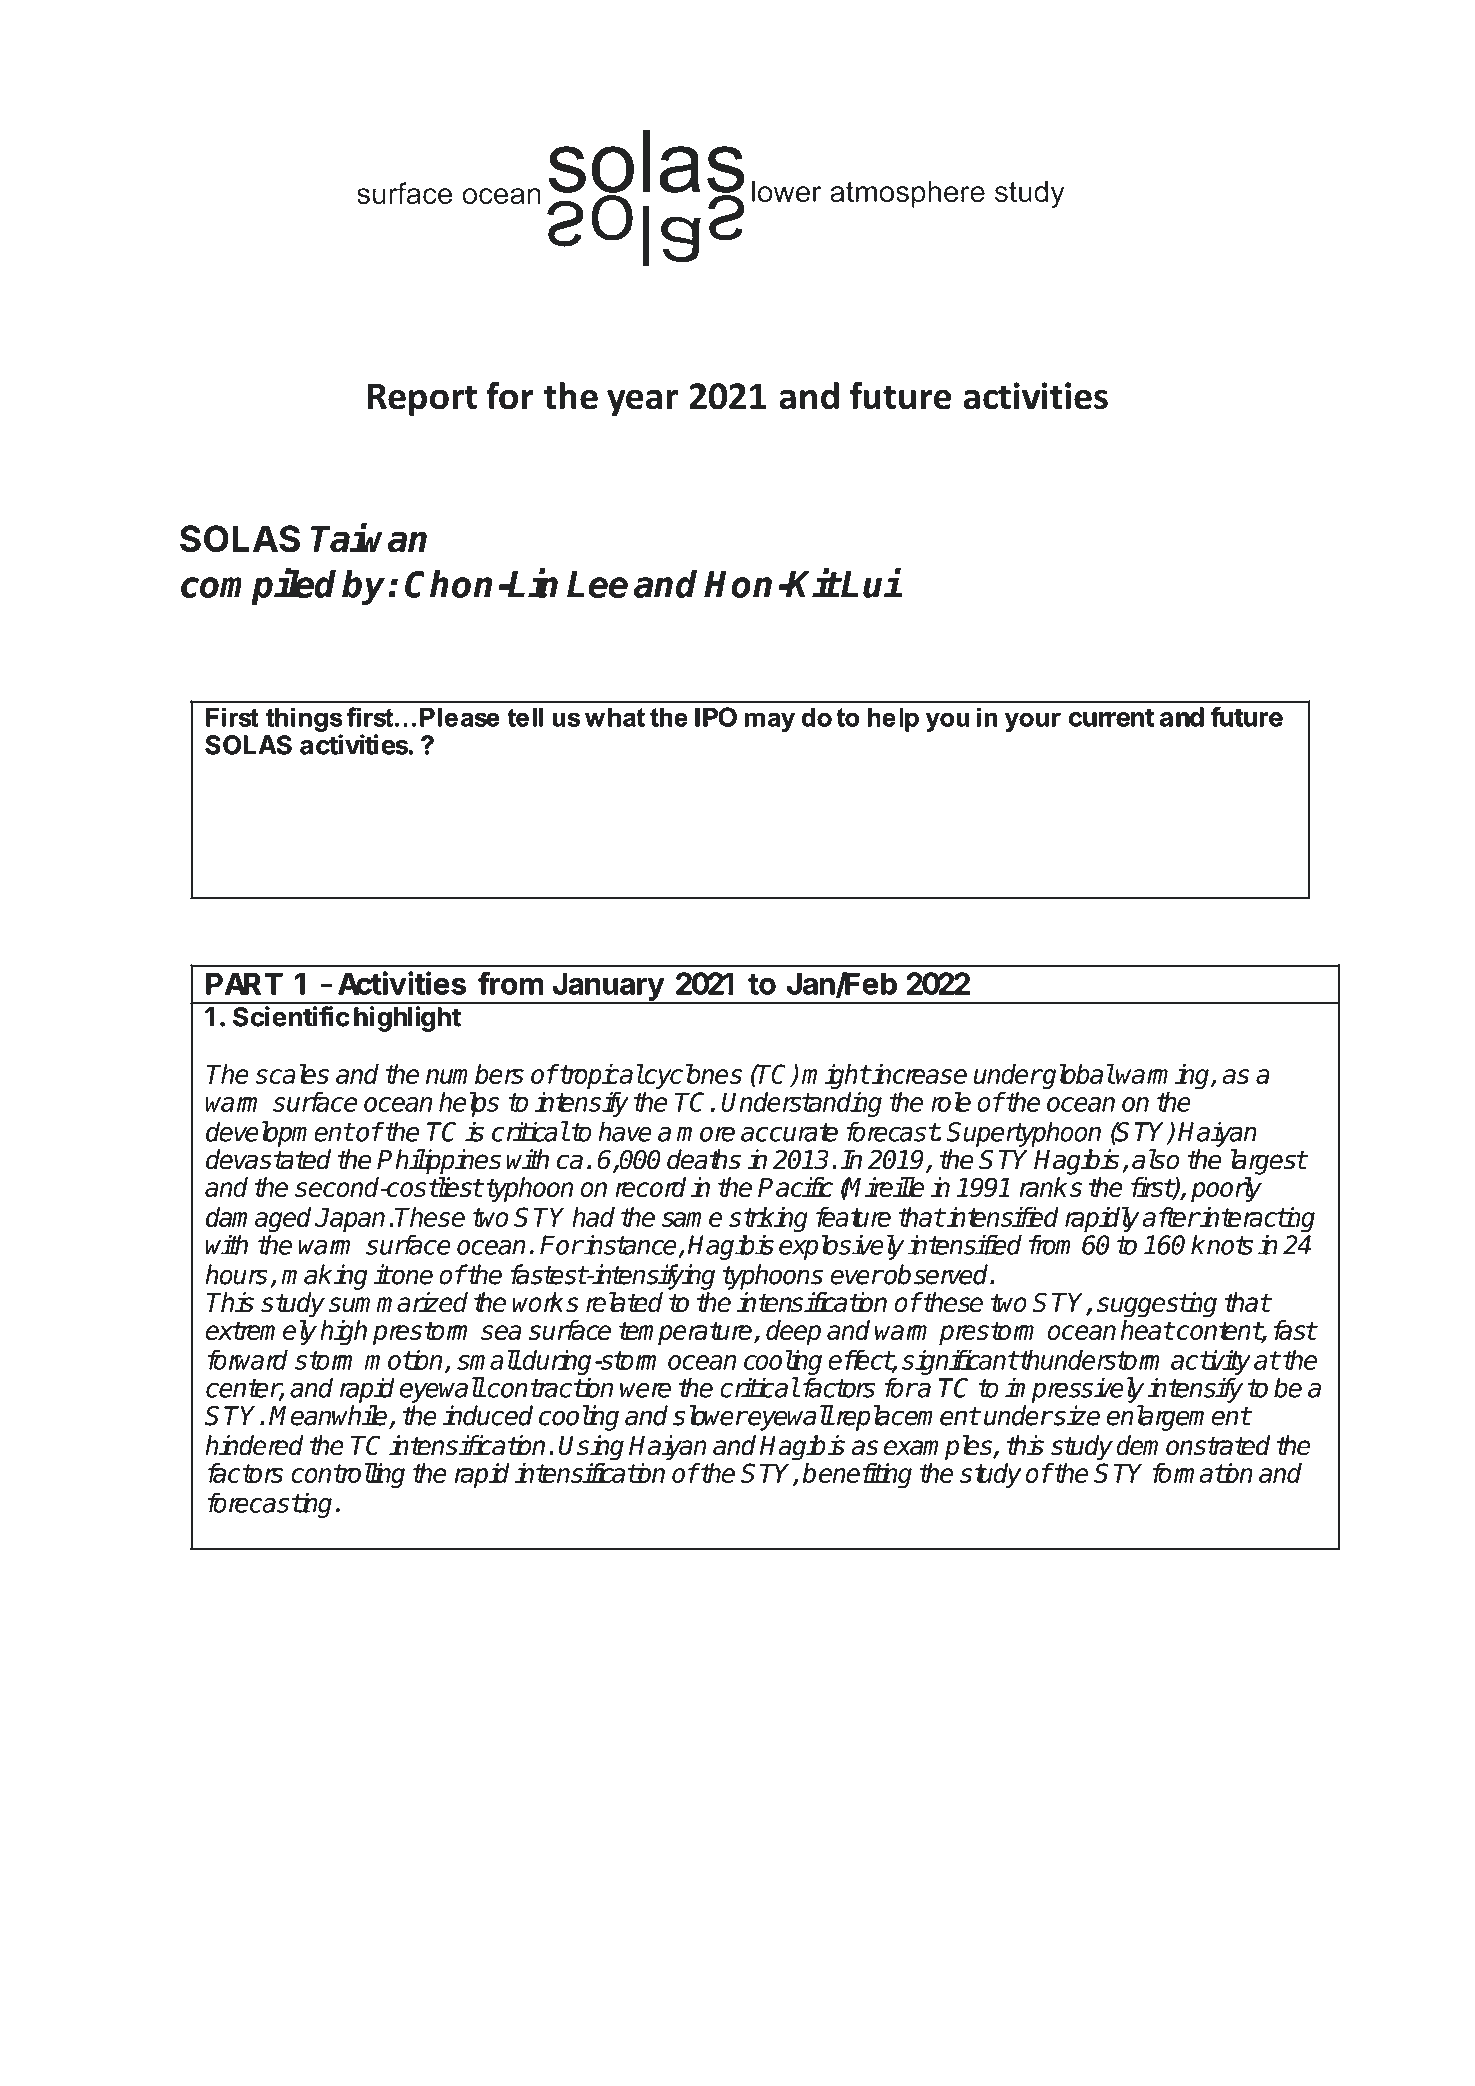 The image size is (1475, 2086). What do you see at coordinates (642, 402) in the document?
I see `year` at bounding box center [642, 402].
